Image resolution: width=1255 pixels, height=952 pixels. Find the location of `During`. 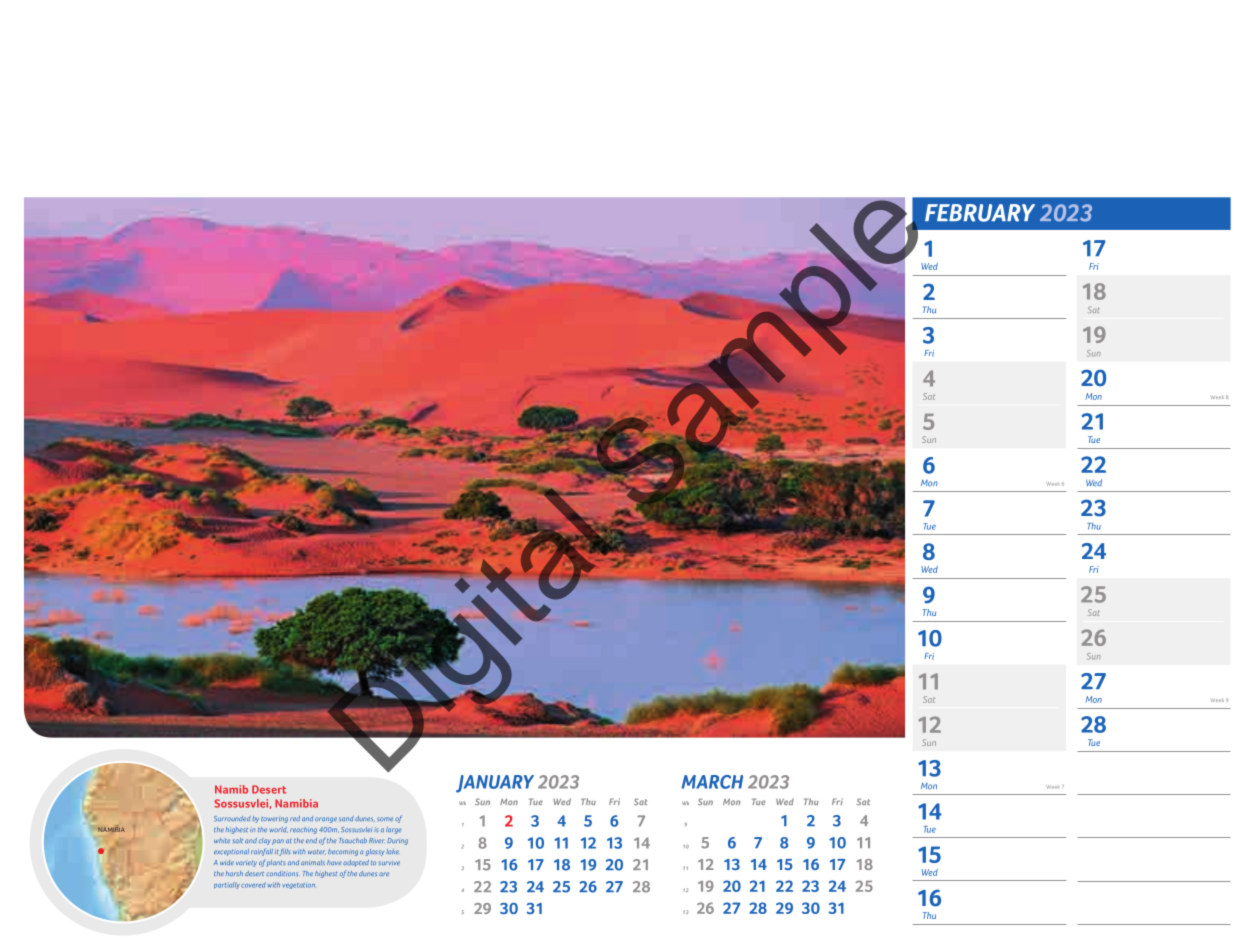

During is located at coordinates (397, 841).
